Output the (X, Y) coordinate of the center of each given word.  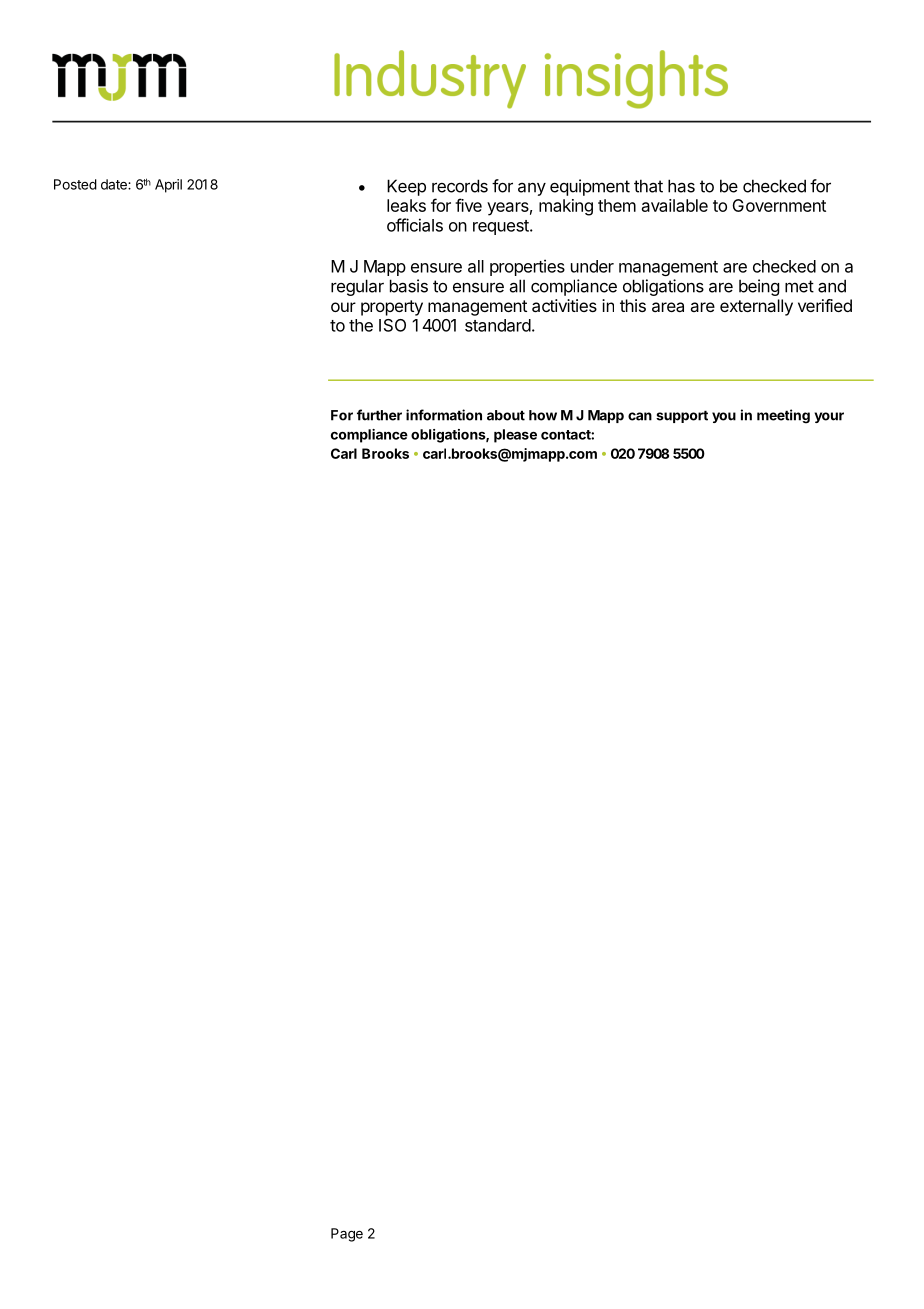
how (543, 415)
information (444, 415)
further (379, 415)
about (506, 415)
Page (347, 1235)
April (168, 186)
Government (779, 205)
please (515, 436)
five (468, 205)
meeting (783, 416)
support (682, 416)
